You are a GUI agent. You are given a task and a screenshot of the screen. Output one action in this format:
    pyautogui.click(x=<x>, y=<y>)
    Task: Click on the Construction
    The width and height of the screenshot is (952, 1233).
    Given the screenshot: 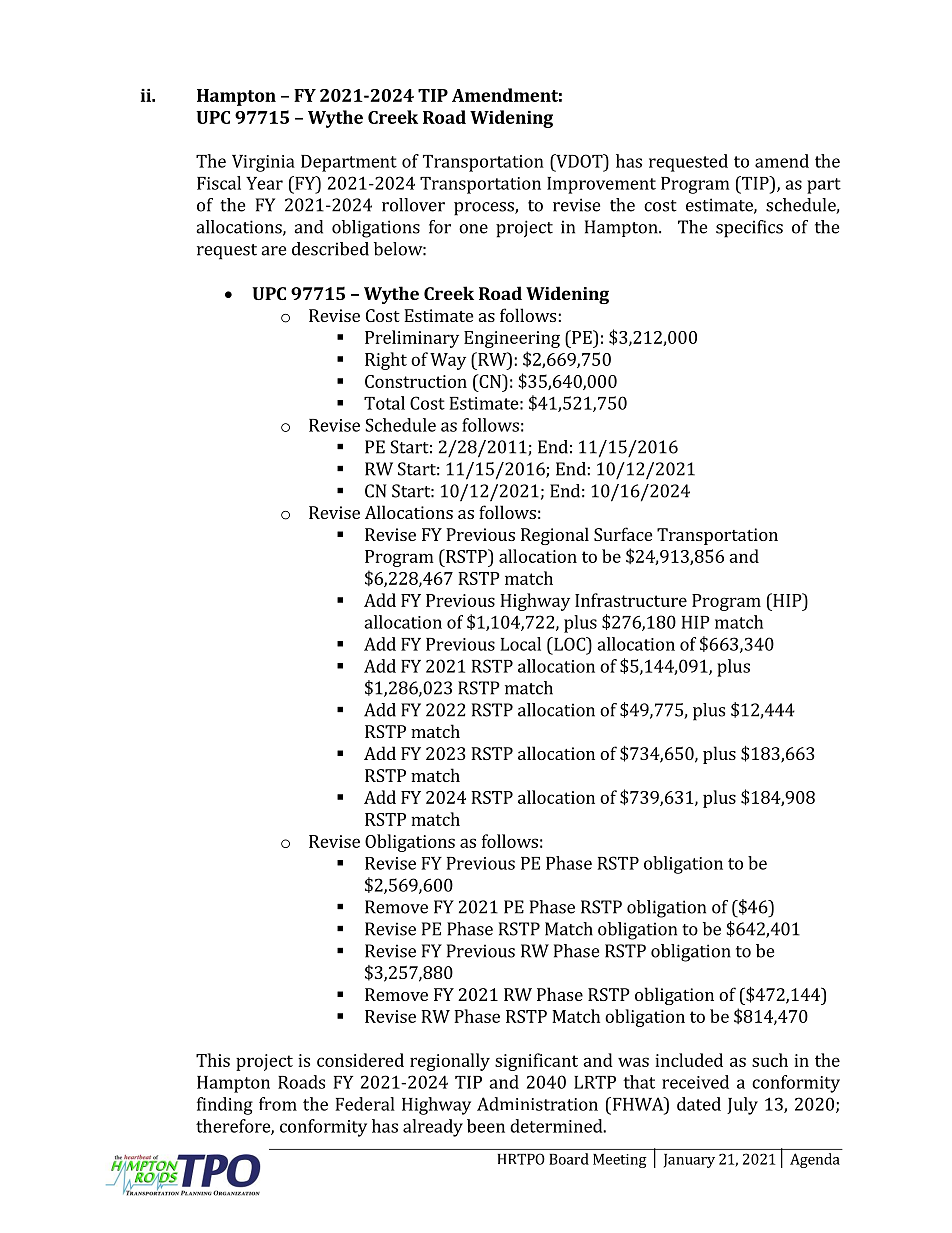 What is the action you would take?
    pyautogui.click(x=416, y=381)
